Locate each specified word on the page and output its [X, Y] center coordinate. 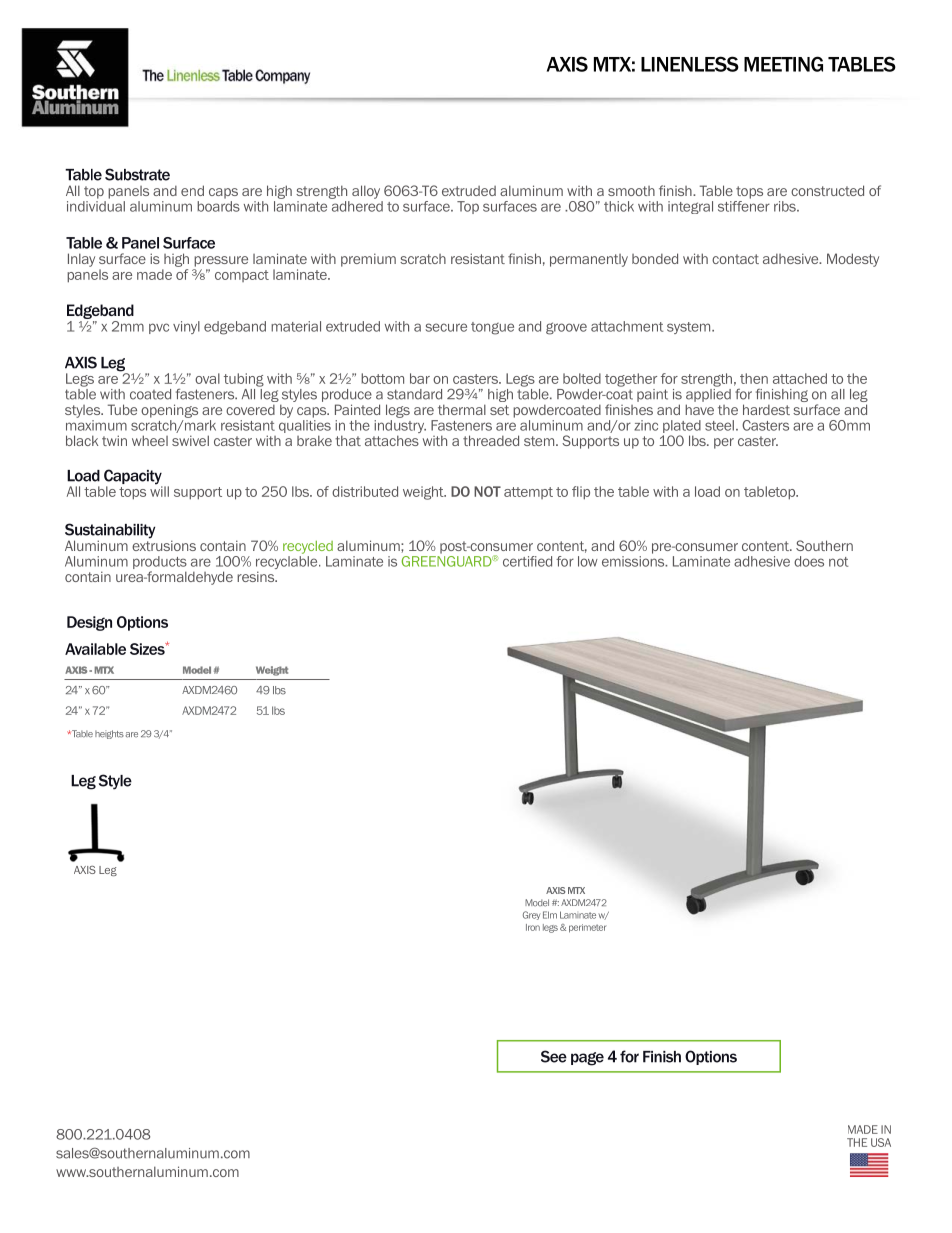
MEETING [783, 64]
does [809, 561]
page [587, 1059]
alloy [366, 192]
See [554, 1056]
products [160, 564]
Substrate [137, 174]
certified [527, 561]
